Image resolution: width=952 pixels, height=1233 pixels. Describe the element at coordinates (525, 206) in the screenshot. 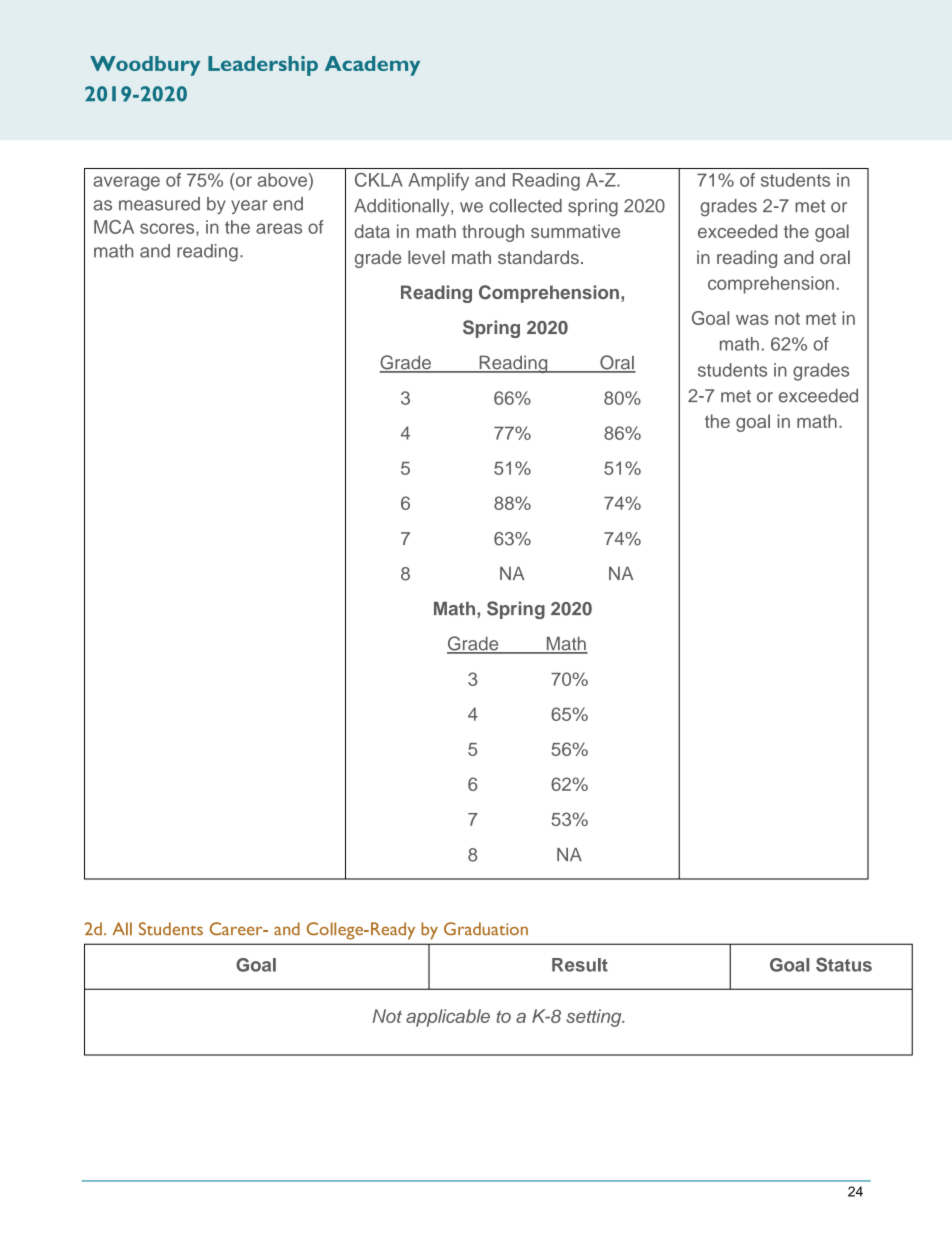

I see `collected` at that location.
